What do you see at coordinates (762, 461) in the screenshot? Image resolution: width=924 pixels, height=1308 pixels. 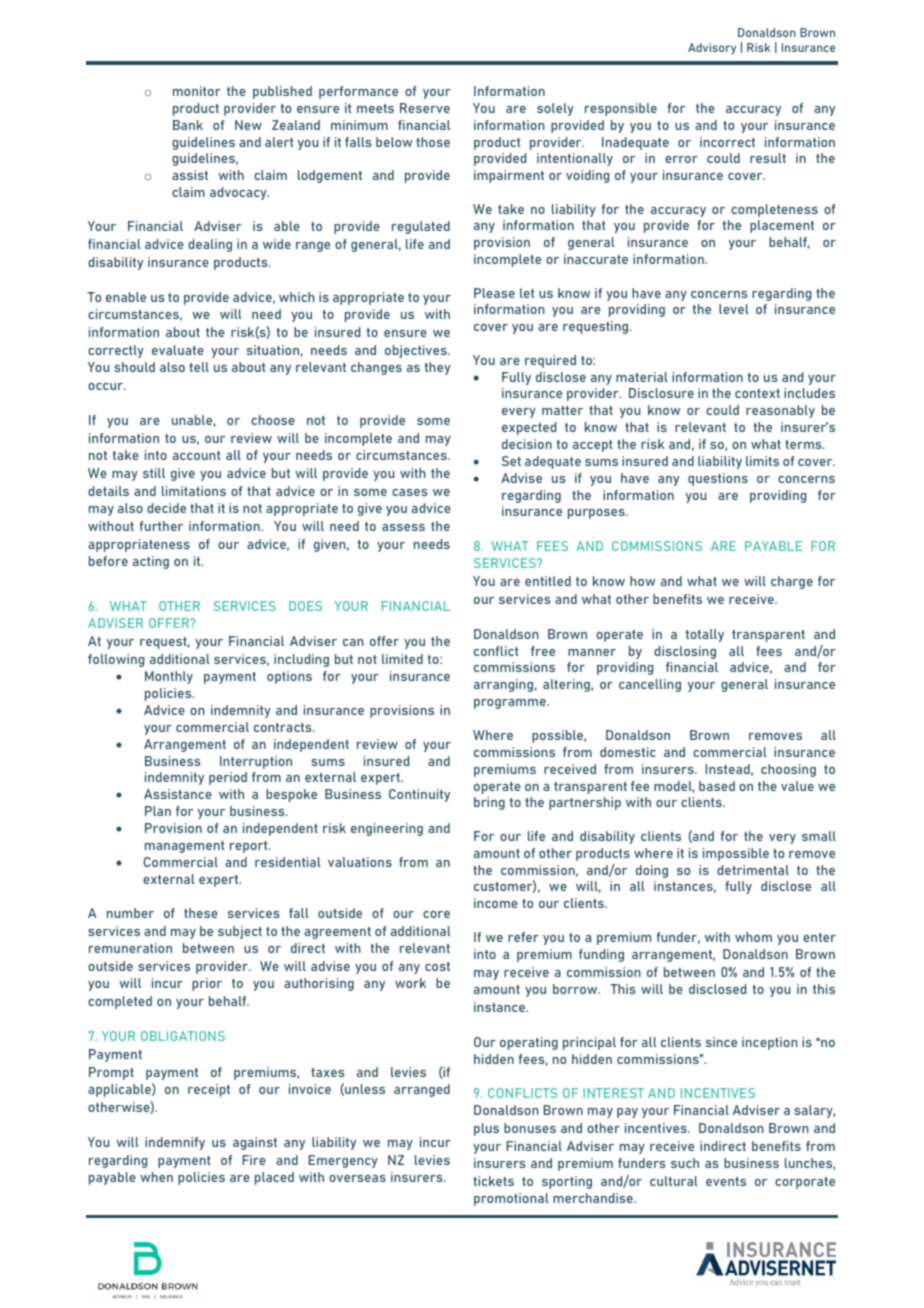 I see `limits` at bounding box center [762, 461].
